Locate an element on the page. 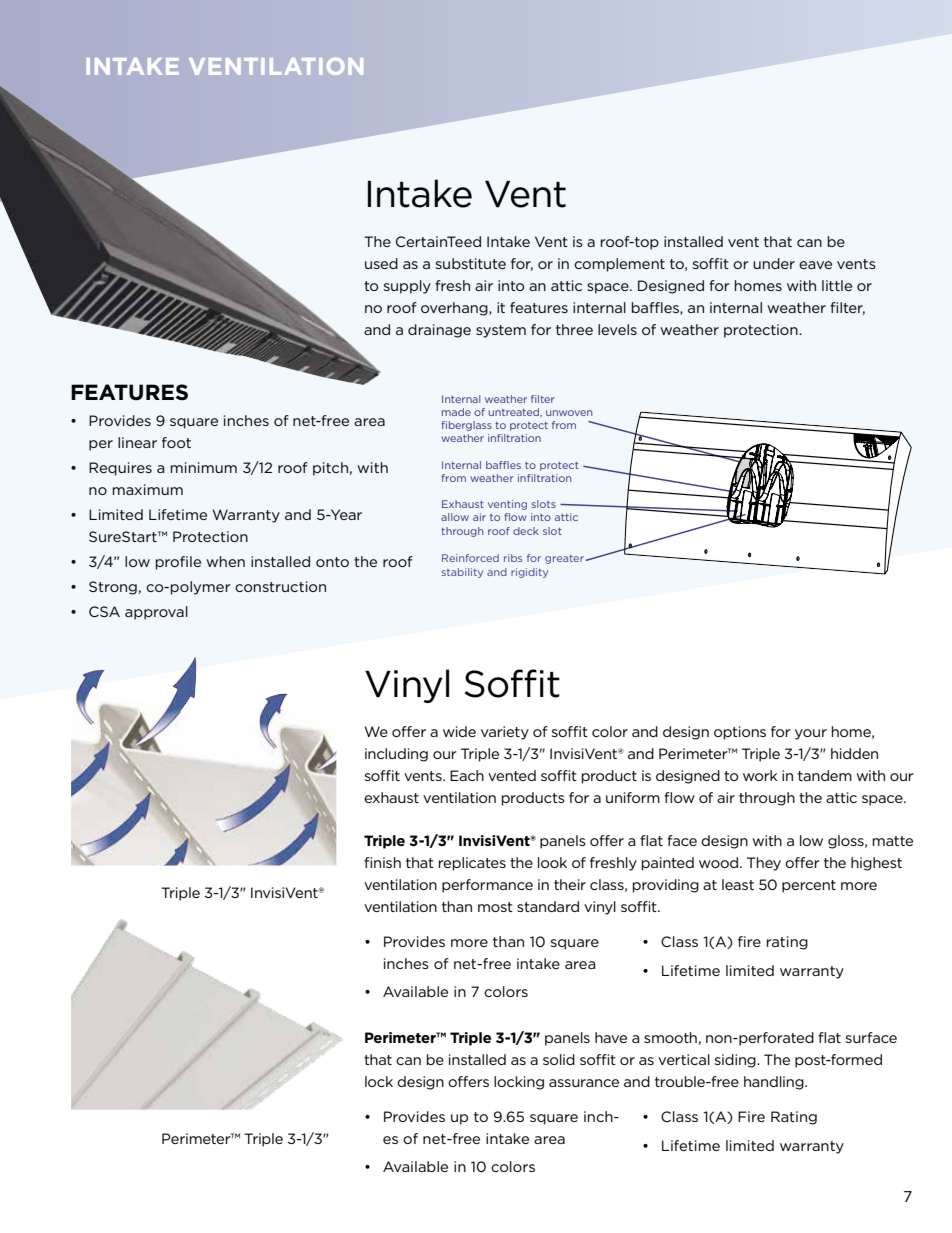  tandem is located at coordinates (825, 775).
